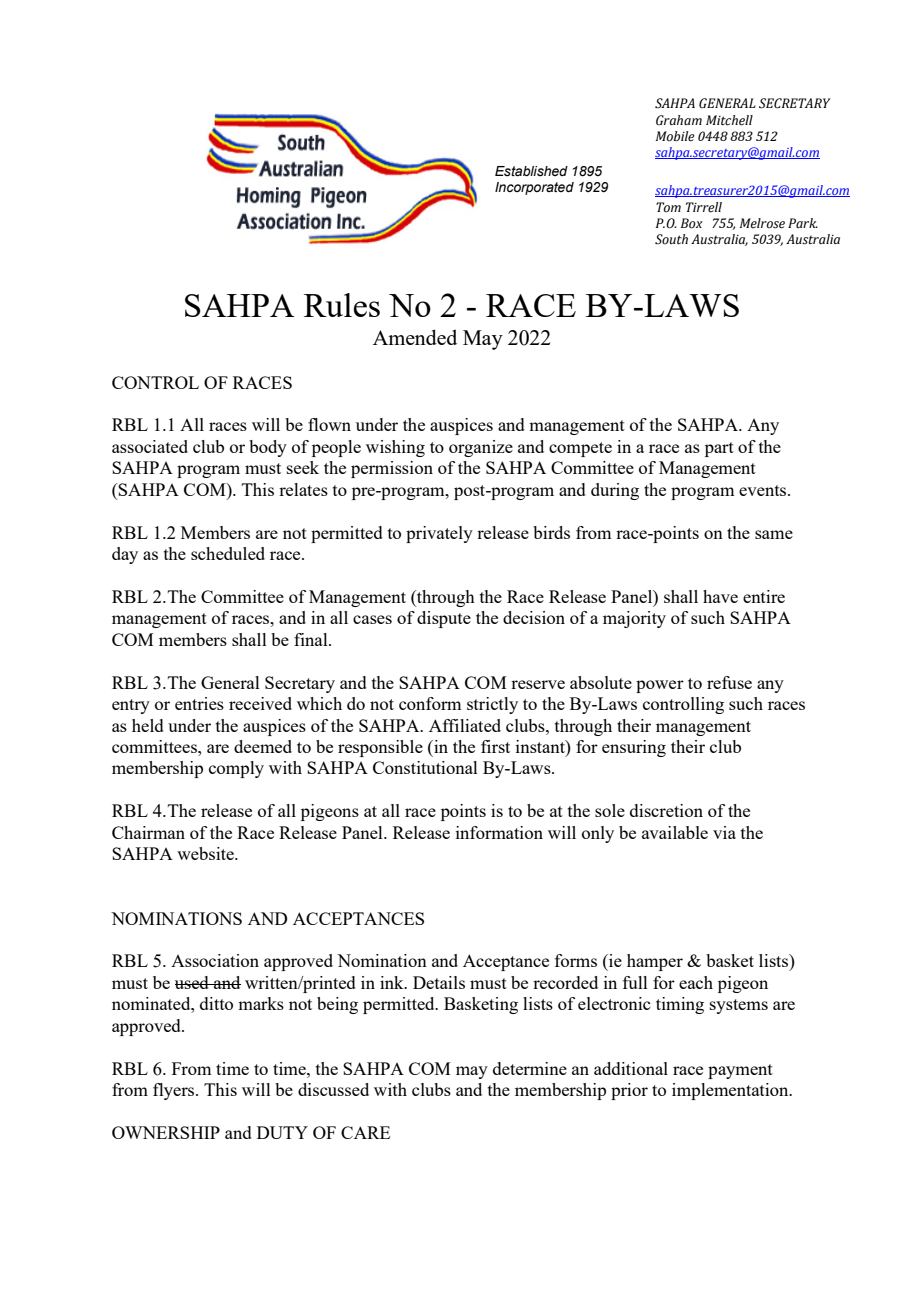  Describe the element at coordinates (729, 120) in the screenshot. I see `Mitchell` at that location.
